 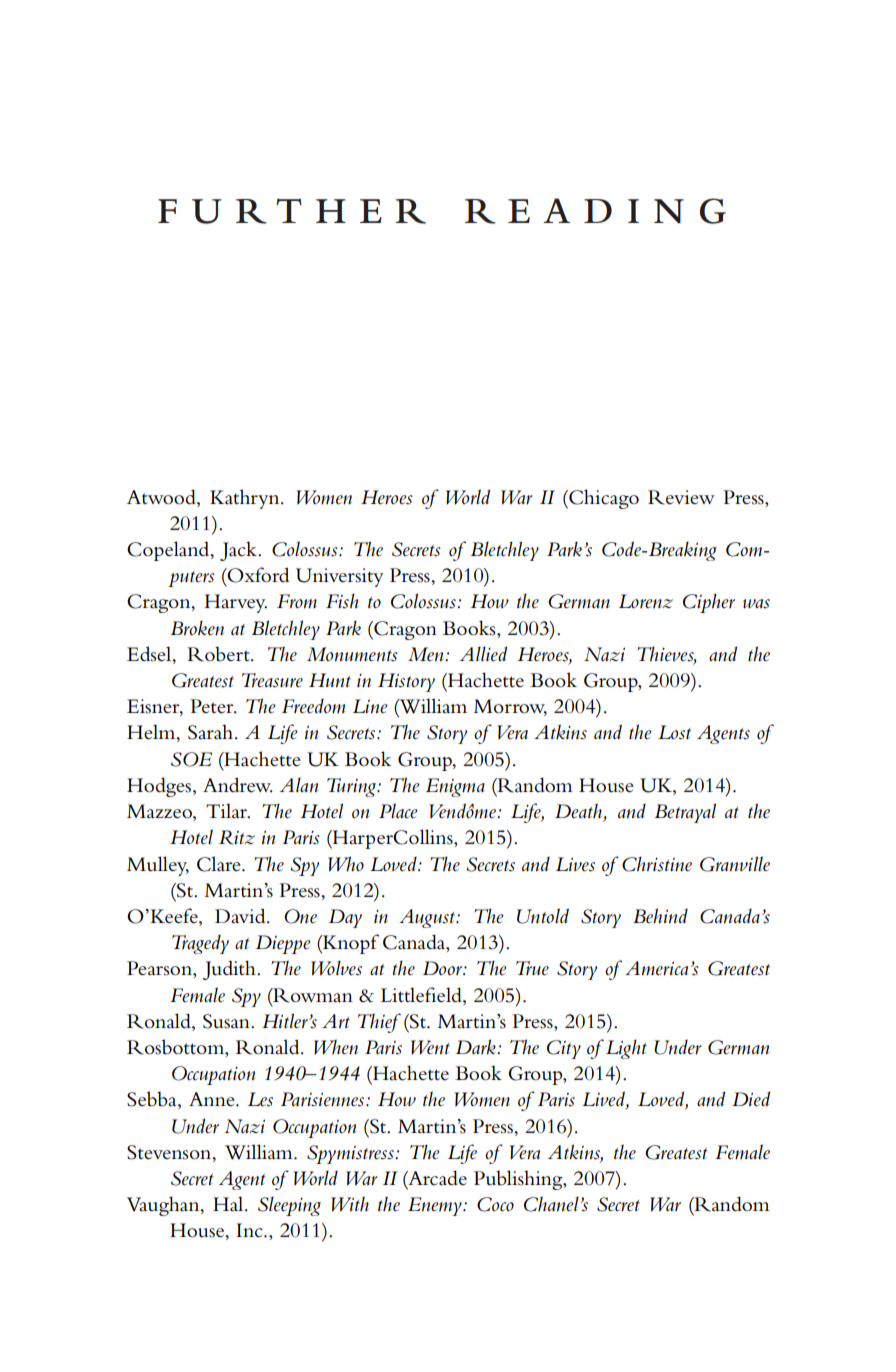 I want to click on Enemy, so click(x=436, y=1206).
